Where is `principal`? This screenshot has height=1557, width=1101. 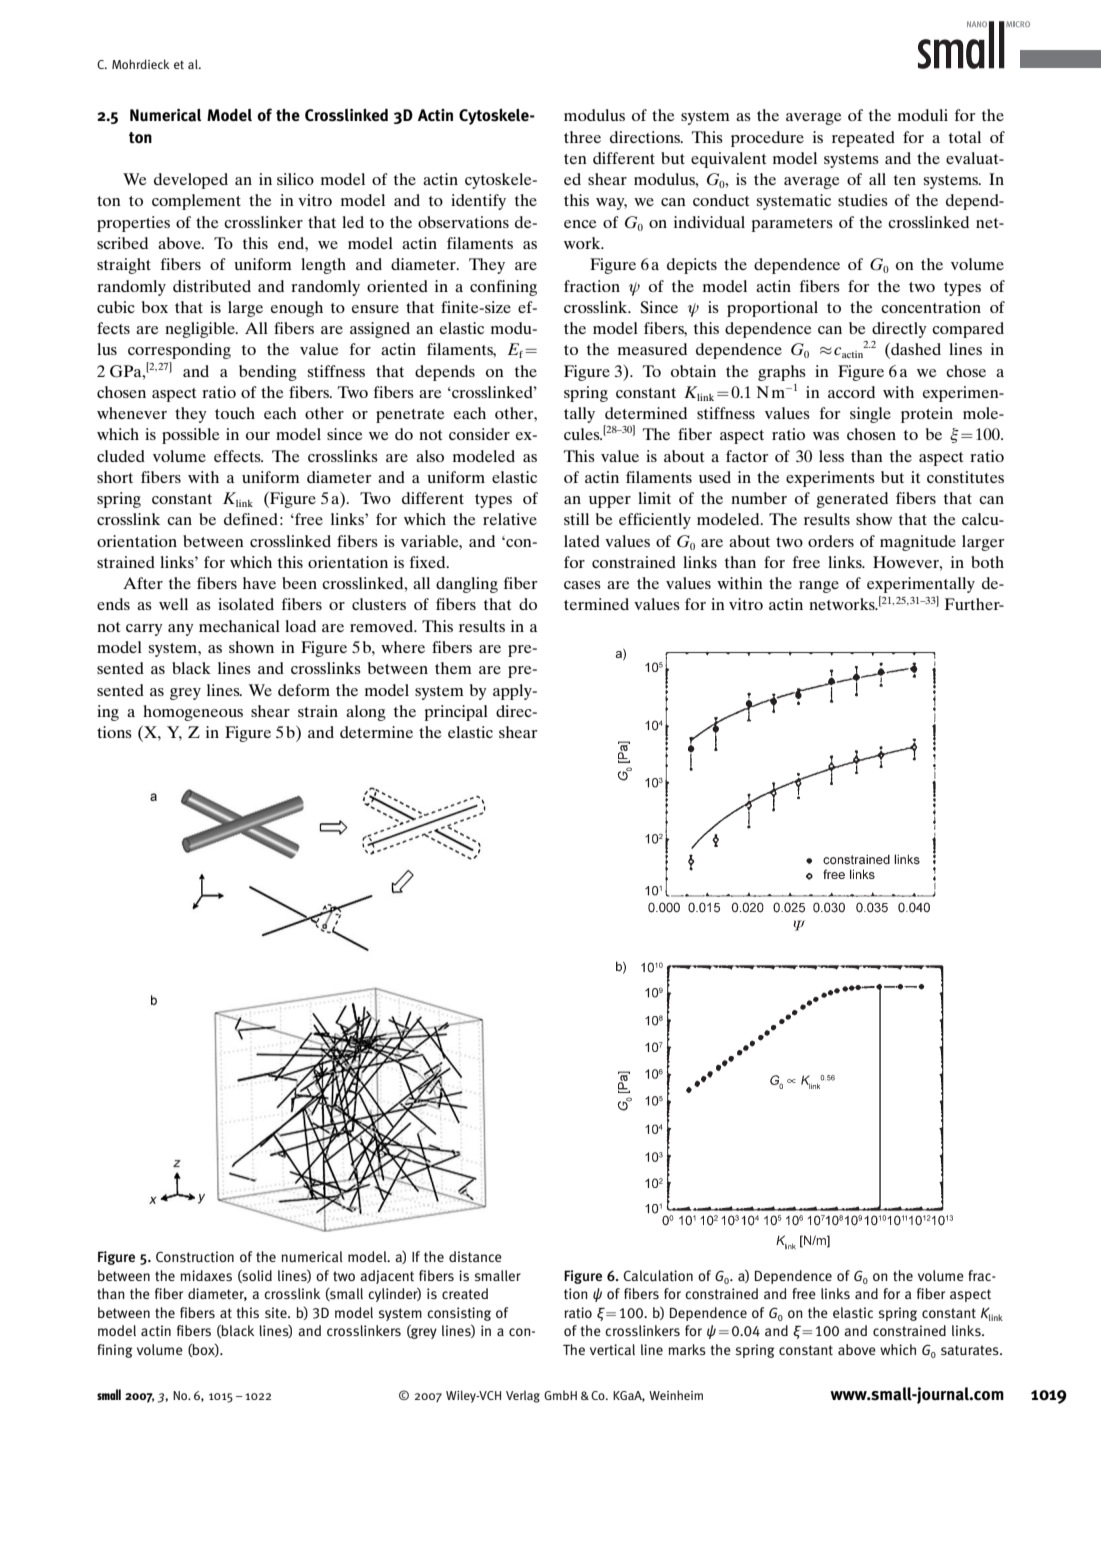 principal is located at coordinates (456, 713).
